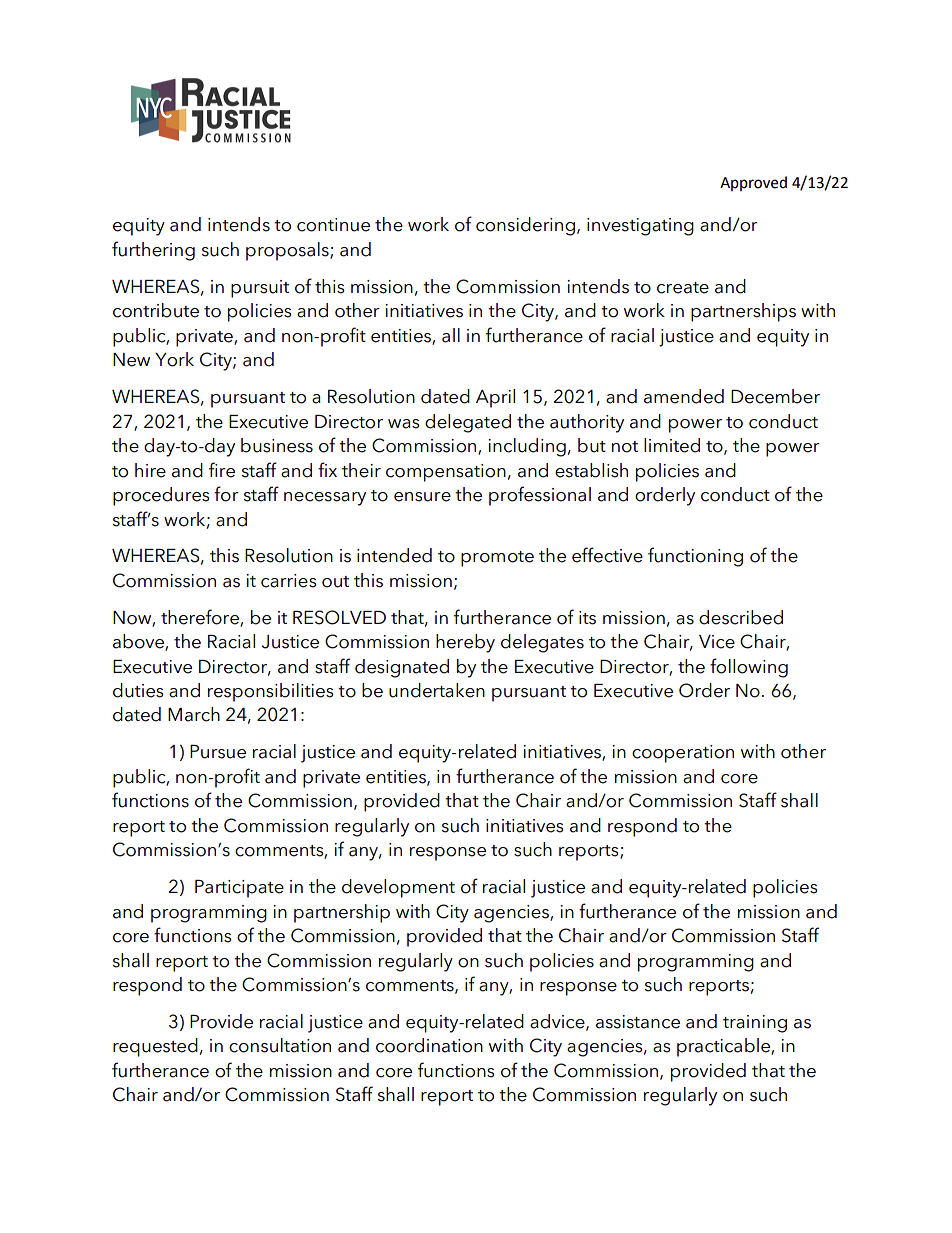 Image resolution: width=952 pixels, height=1233 pixels. Describe the element at coordinates (683, 754) in the screenshot. I see `cooperation` at that location.
